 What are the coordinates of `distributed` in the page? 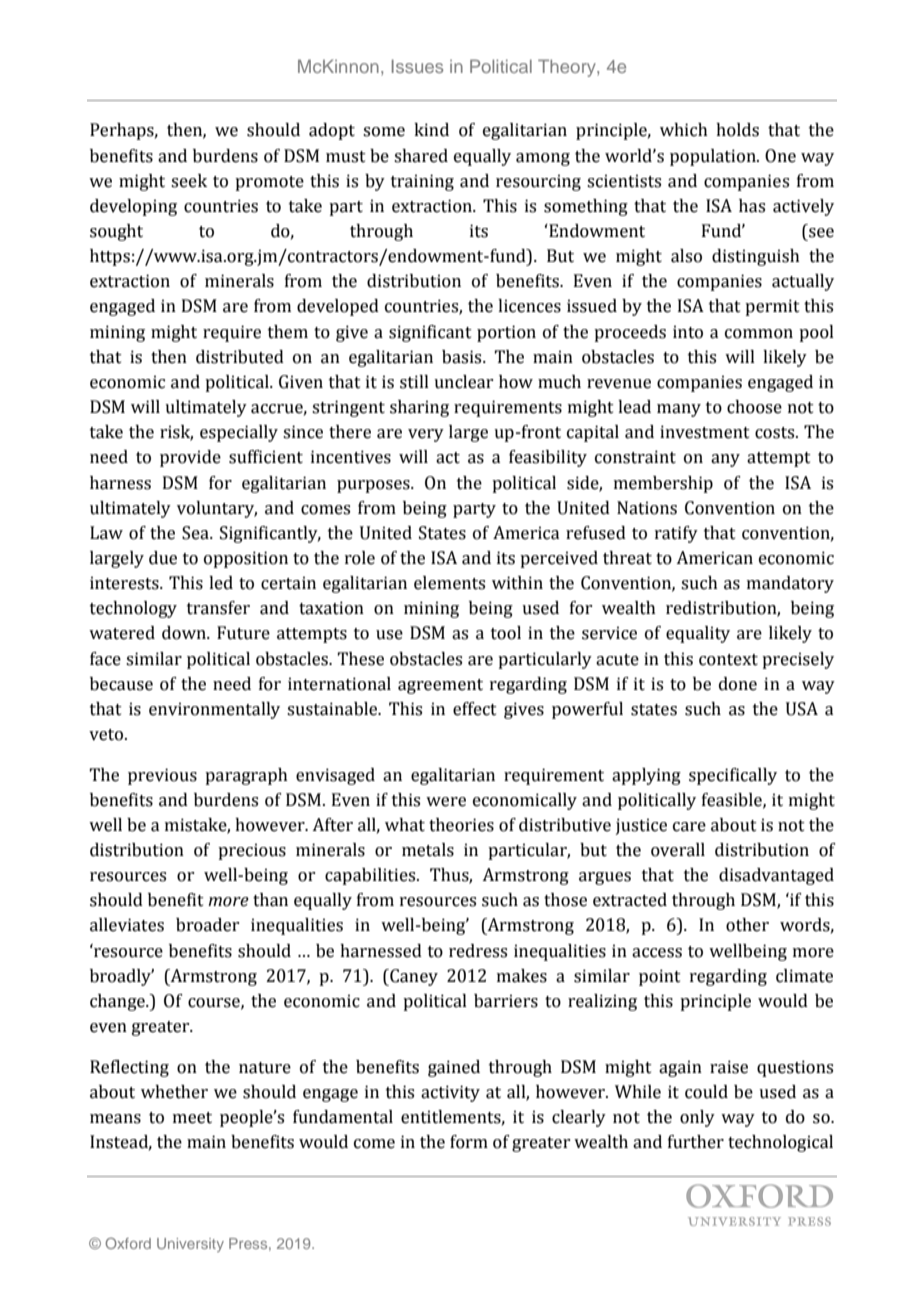 It's located at (240, 357).
